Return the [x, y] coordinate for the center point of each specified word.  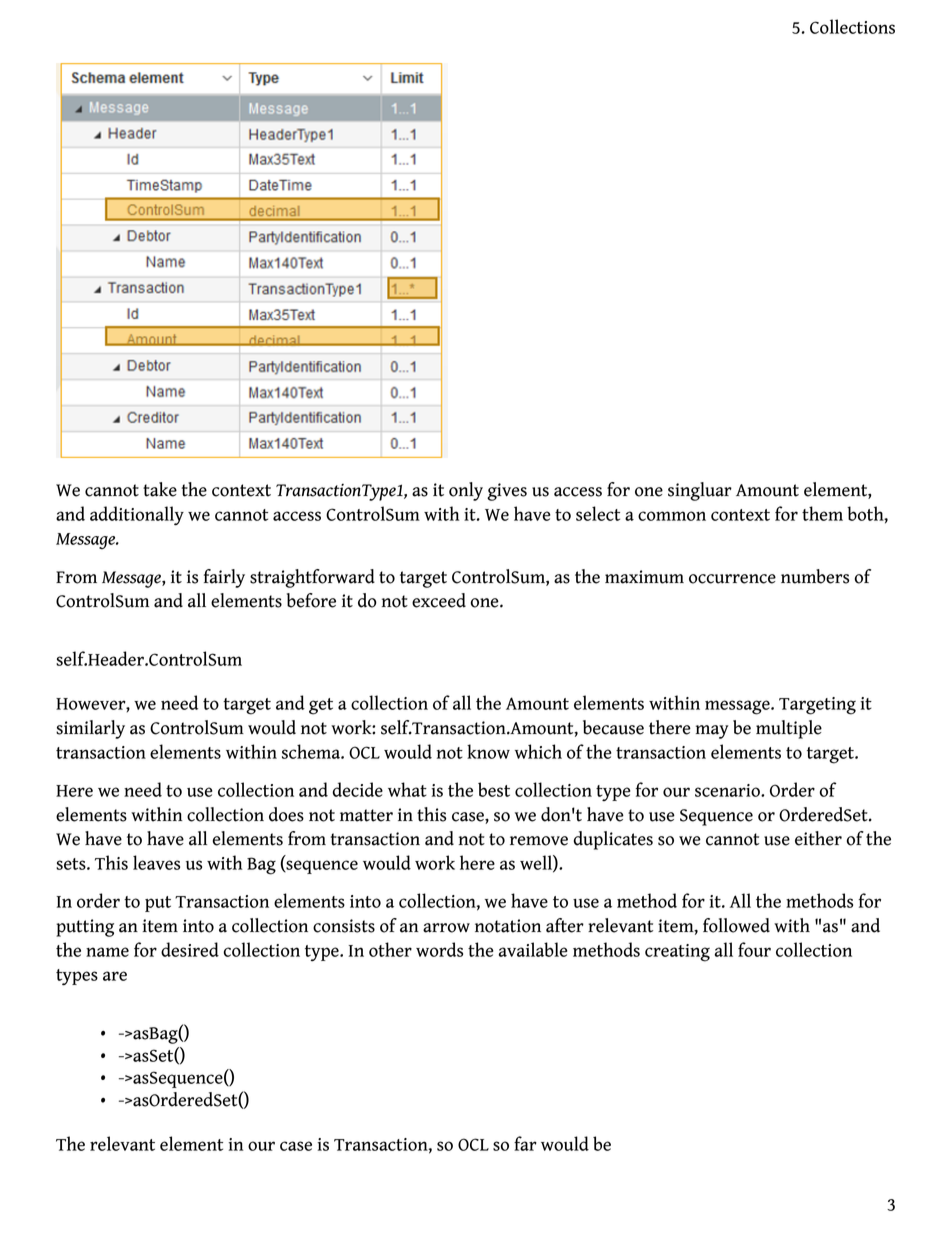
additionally [137, 515]
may [712, 732]
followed [736, 925]
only [466, 491]
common [672, 516]
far [525, 1143]
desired [190, 949]
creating [677, 953]
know [488, 751]
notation [508, 926]
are [115, 976]
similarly [90, 729]
